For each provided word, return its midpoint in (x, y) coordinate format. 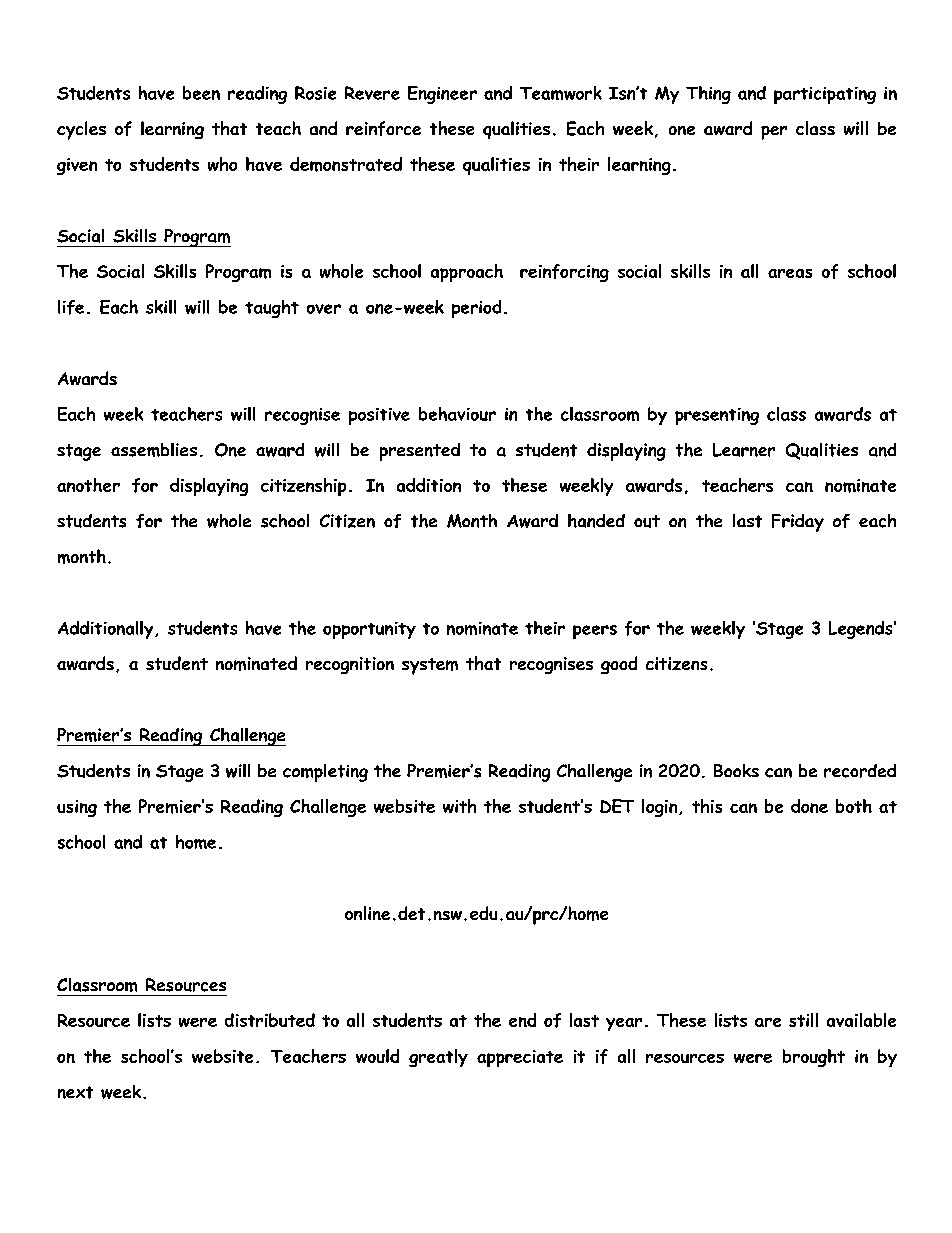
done (809, 806)
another (88, 485)
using (77, 808)
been (201, 93)
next (75, 1092)
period (476, 309)
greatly (438, 1058)
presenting (717, 416)
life (71, 307)
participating (825, 95)
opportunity (369, 630)
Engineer (442, 95)
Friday (798, 523)
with (459, 806)
